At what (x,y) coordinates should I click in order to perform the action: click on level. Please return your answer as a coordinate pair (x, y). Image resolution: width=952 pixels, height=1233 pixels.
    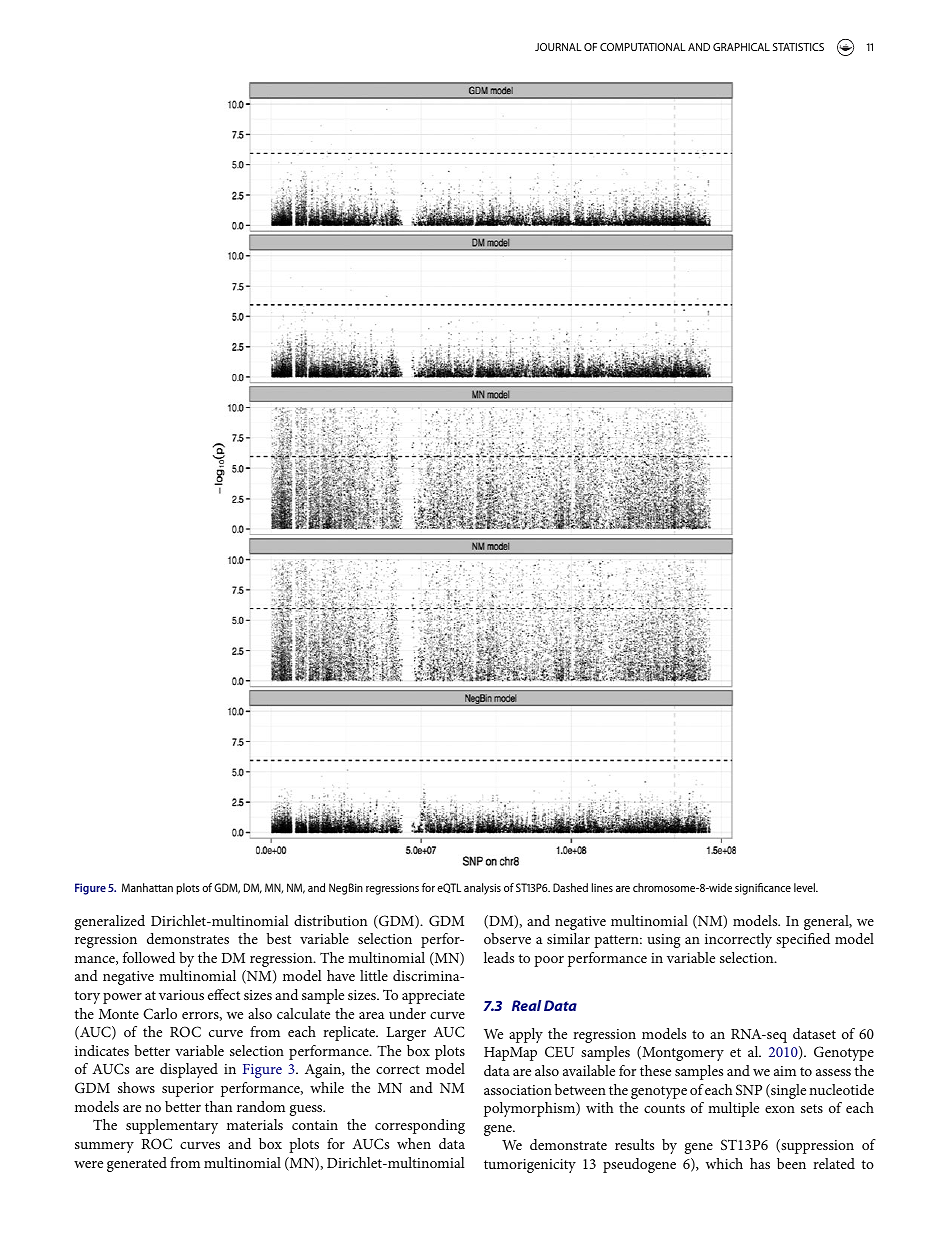
    Looking at the image, I should click on (805, 887).
